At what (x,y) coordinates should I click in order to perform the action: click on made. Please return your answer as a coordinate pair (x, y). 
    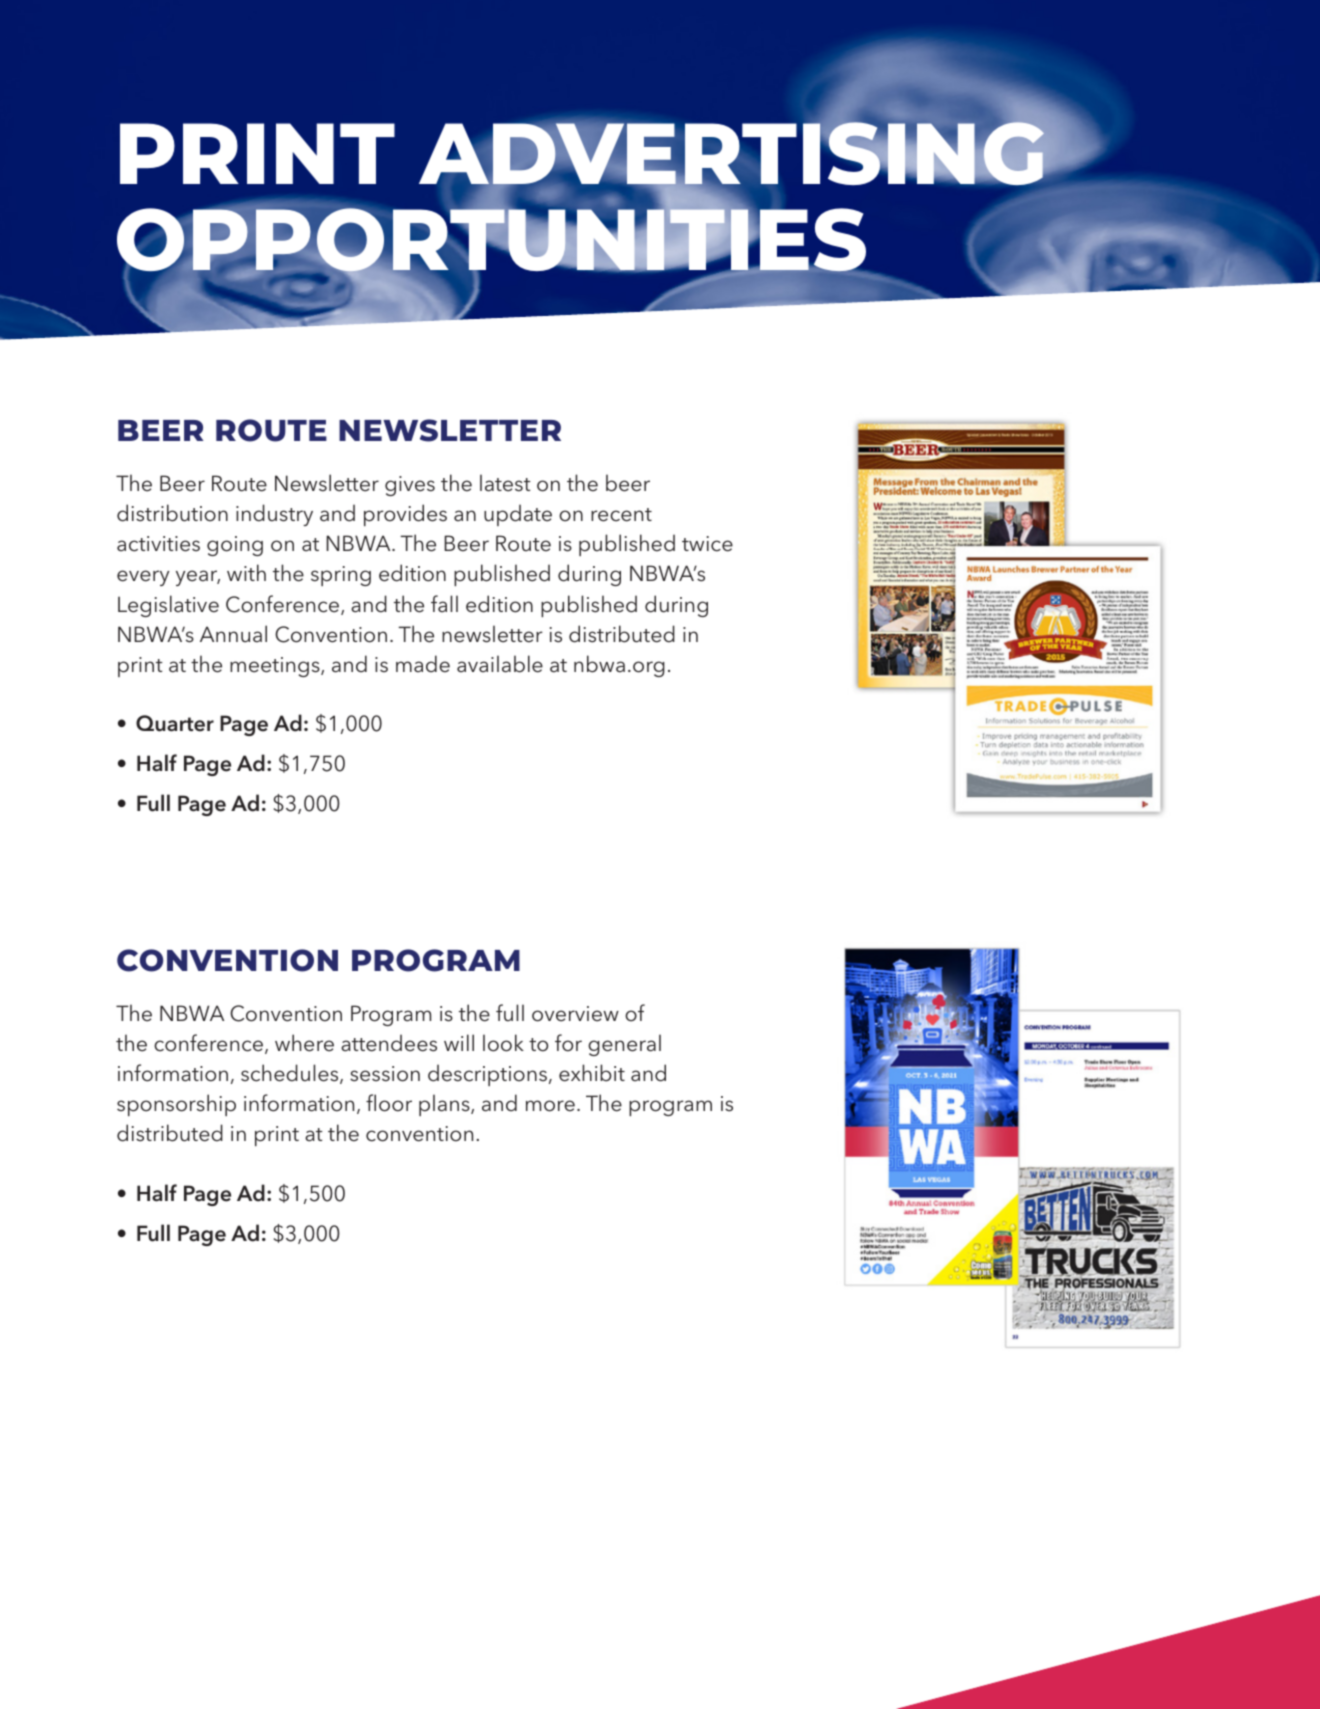
    Looking at the image, I should click on (423, 664).
